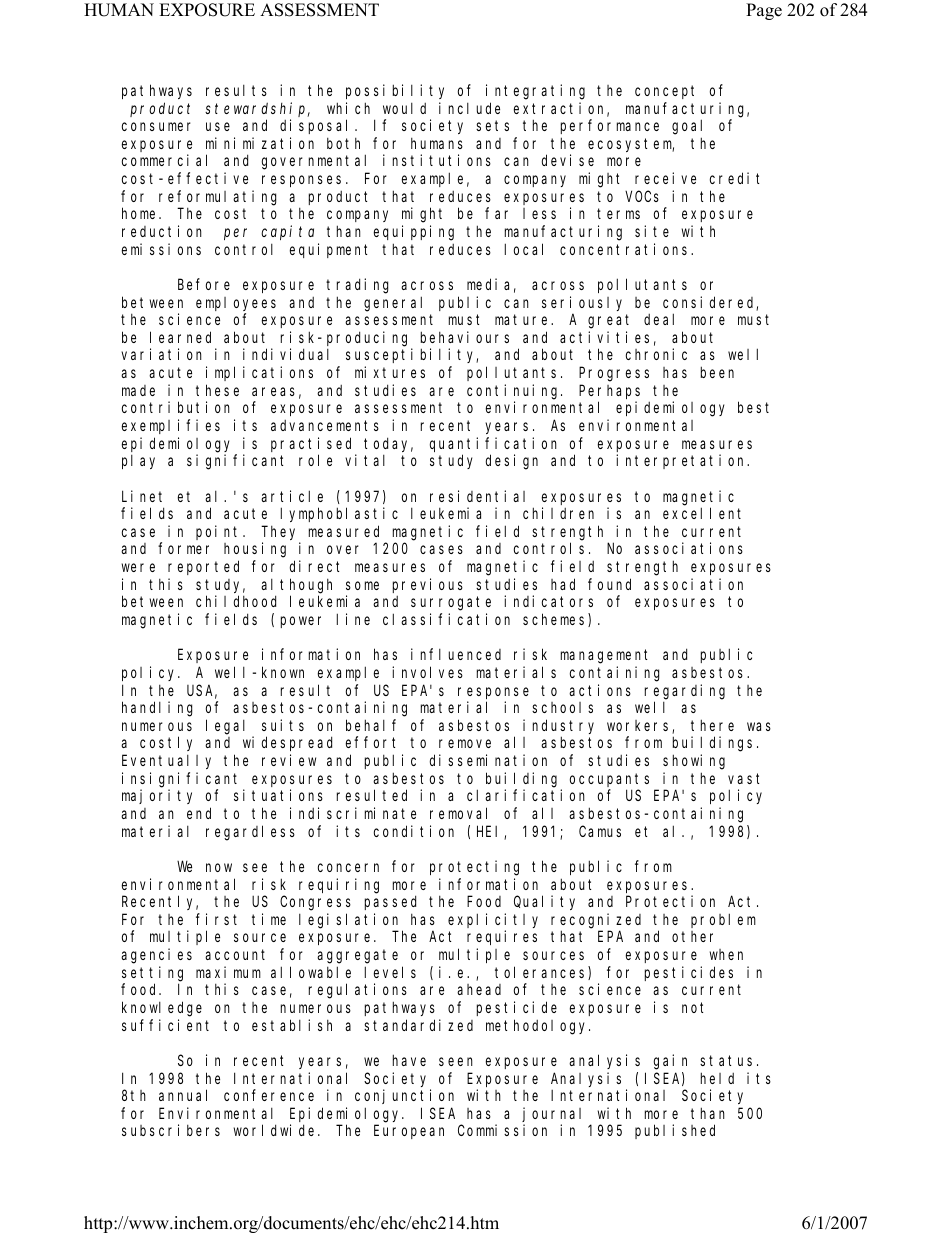  What do you see at coordinates (764, 11) in the image?
I see `Page` at bounding box center [764, 11].
